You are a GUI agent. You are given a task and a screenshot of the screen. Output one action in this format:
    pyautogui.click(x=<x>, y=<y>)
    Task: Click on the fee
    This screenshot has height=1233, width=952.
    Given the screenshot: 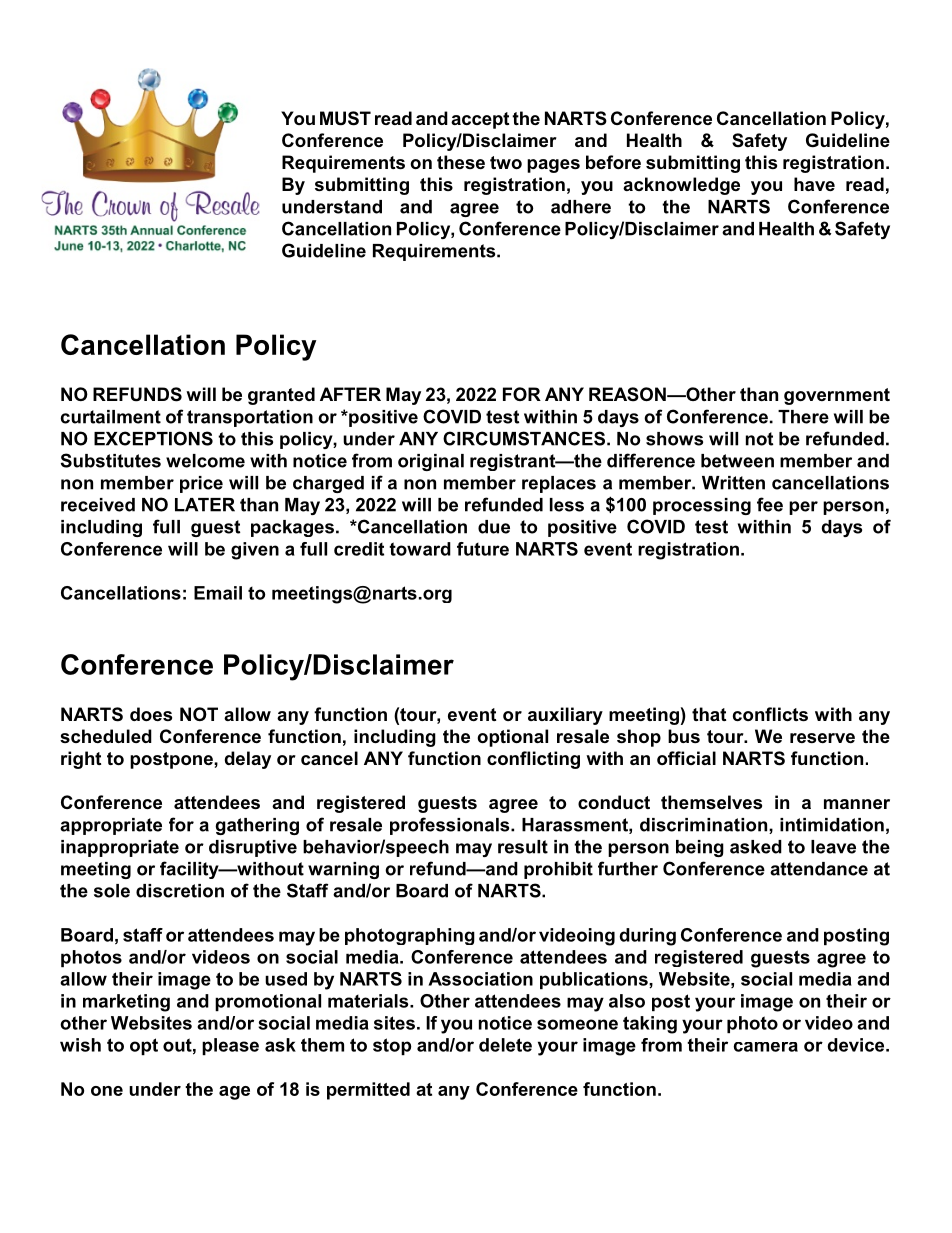 What is the action you would take?
    pyautogui.click(x=770, y=504)
